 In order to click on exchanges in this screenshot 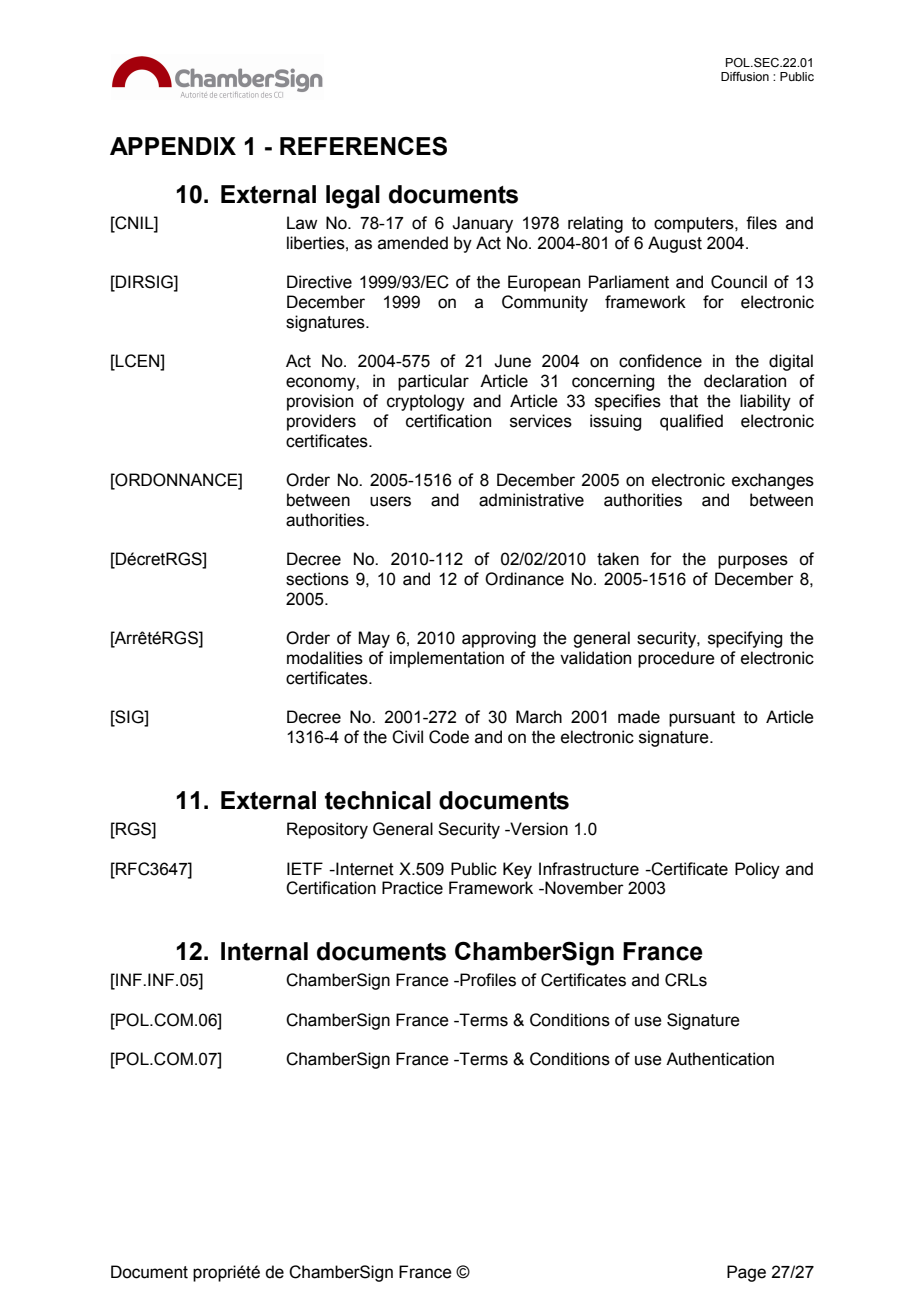, I will do `click(773, 481)`.
